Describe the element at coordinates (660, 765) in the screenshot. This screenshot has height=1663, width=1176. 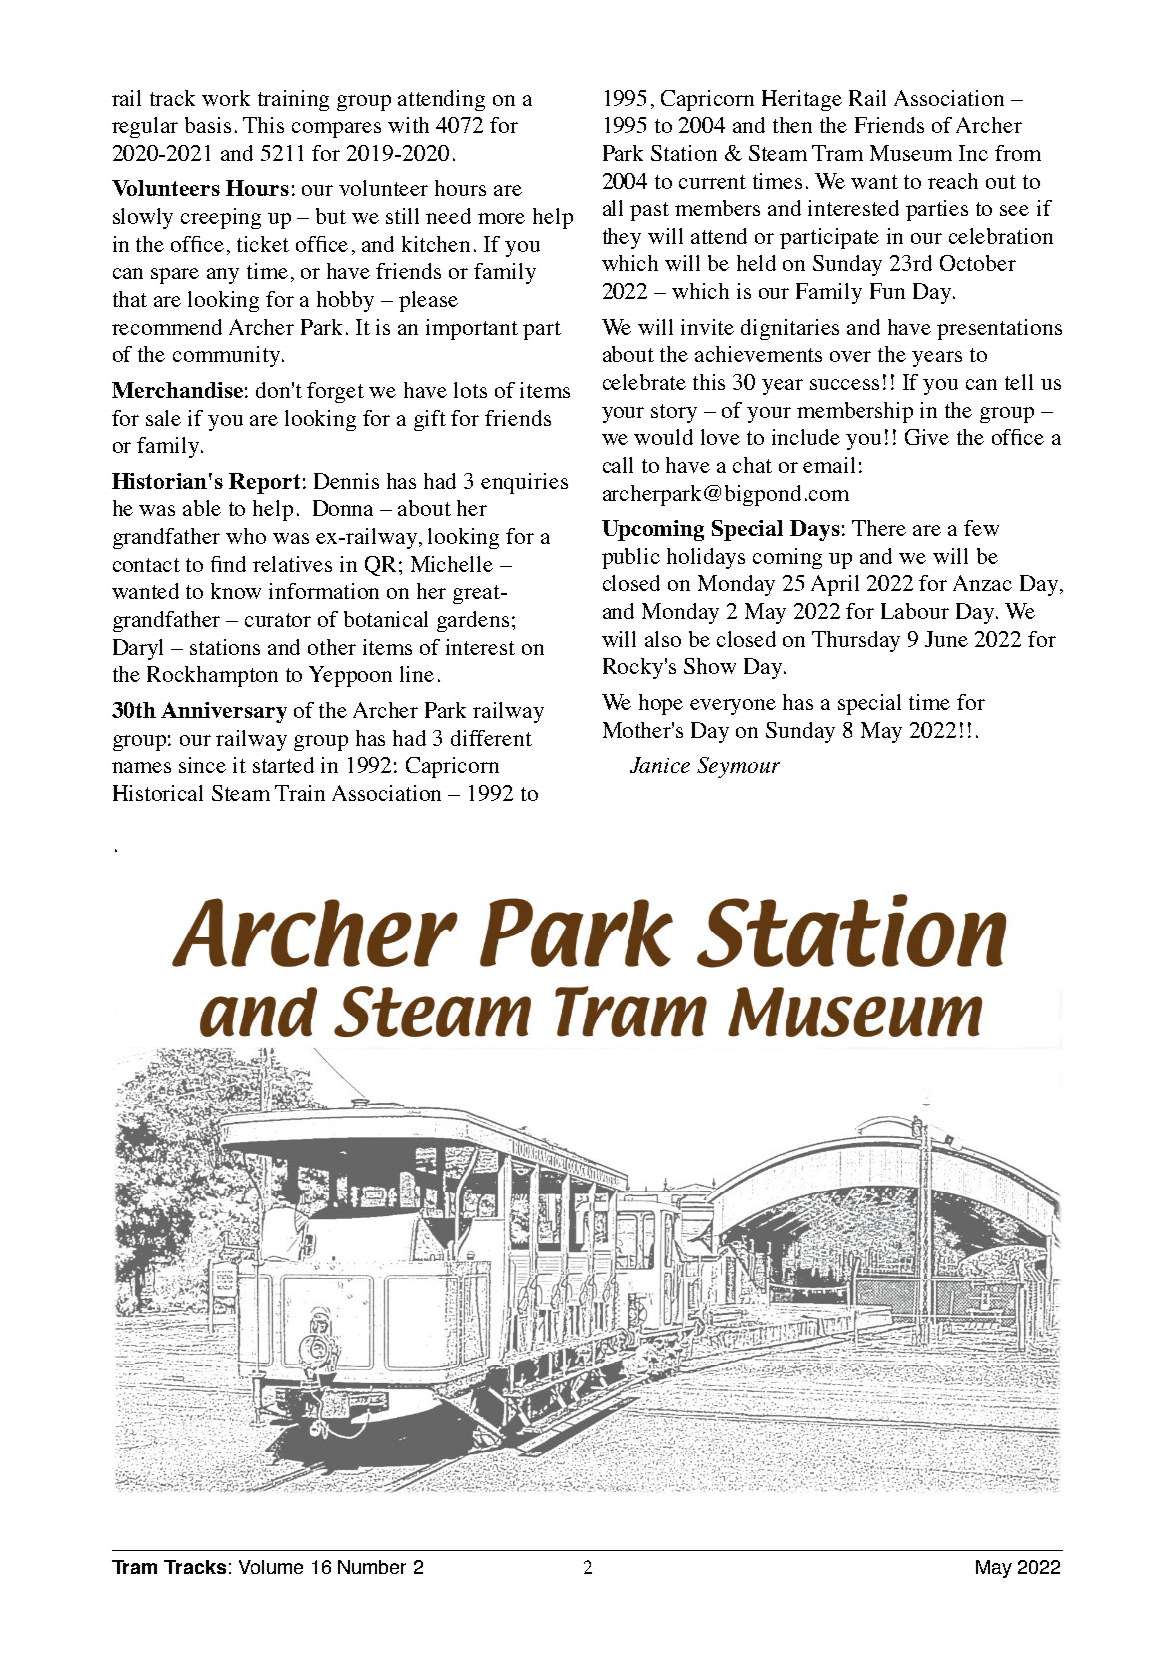
I see `Janice` at that location.
